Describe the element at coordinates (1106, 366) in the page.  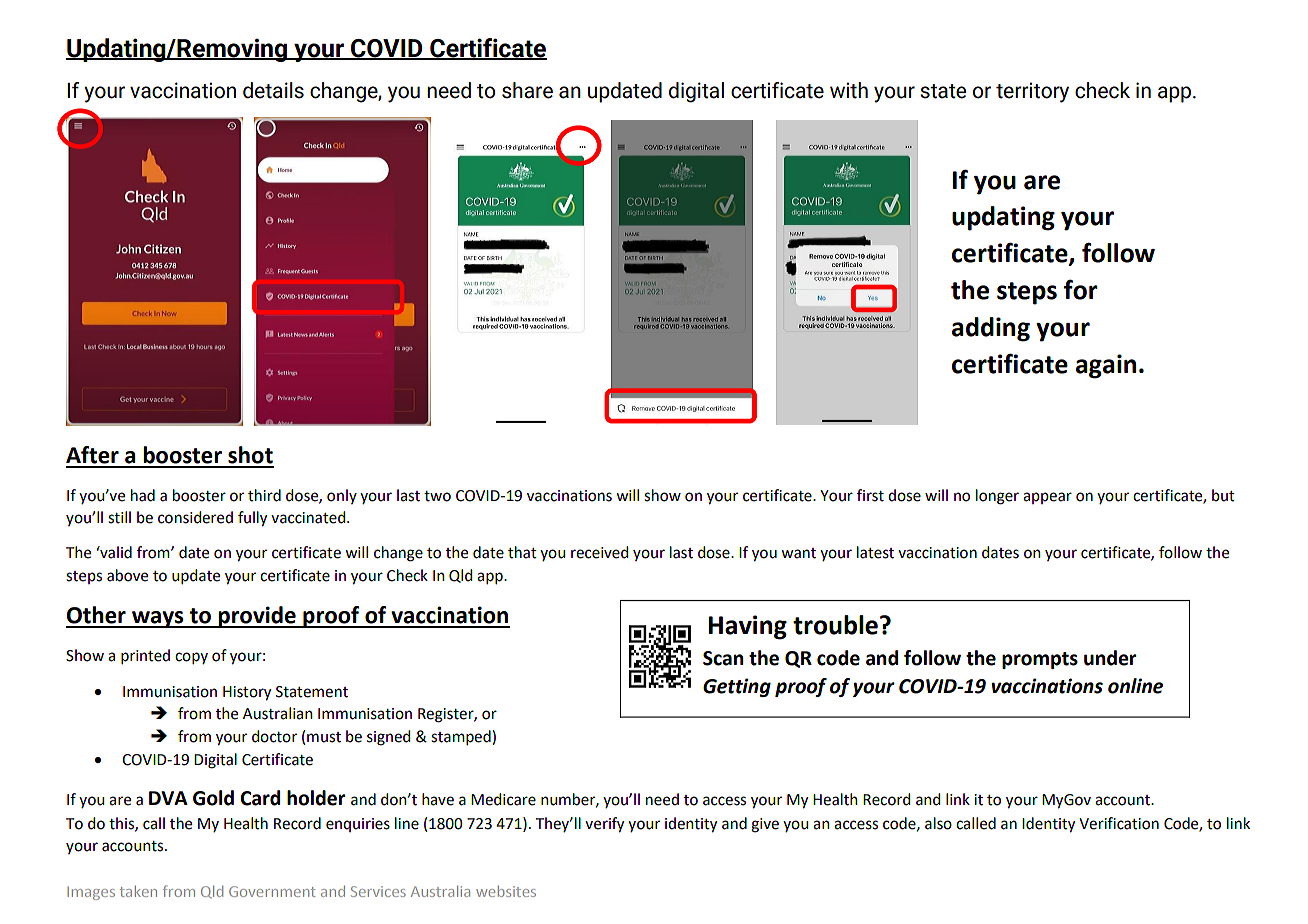
I see `again` at that location.
